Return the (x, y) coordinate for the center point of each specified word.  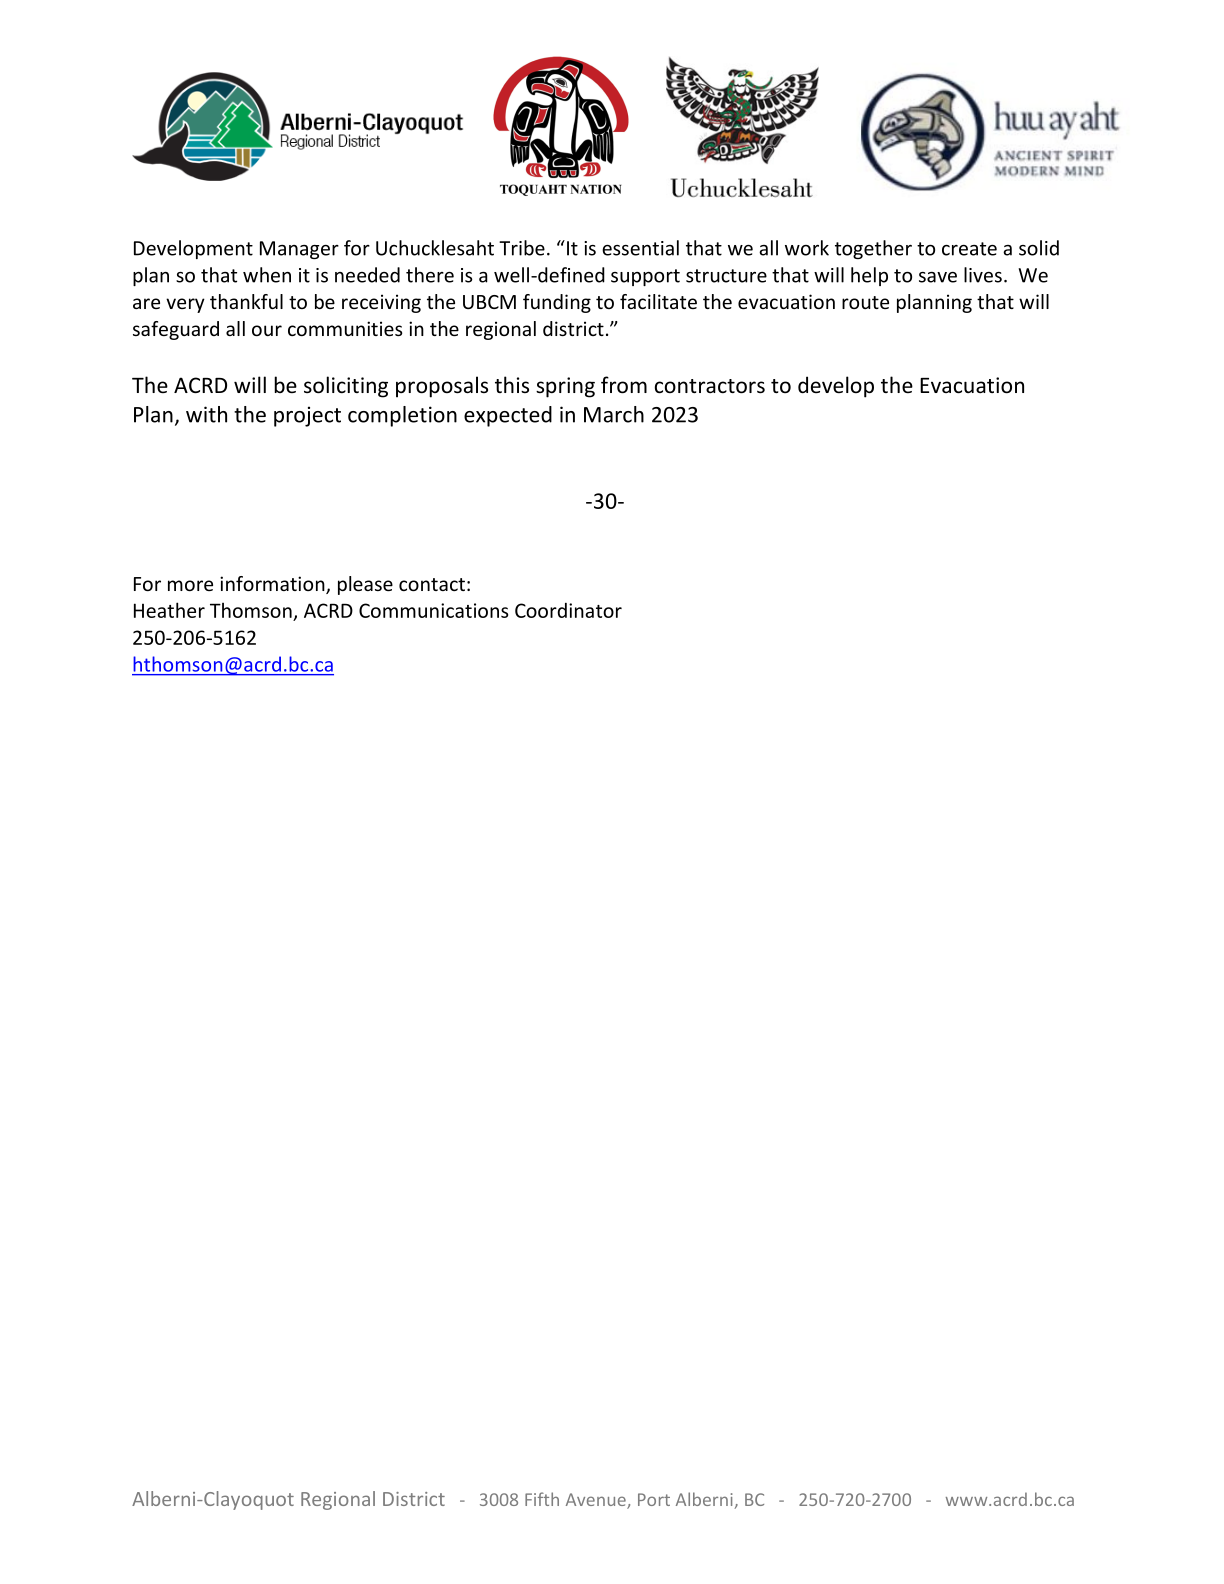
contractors (710, 386)
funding (557, 303)
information (273, 585)
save (938, 277)
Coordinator (568, 610)
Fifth (542, 1499)
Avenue (597, 1501)
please (365, 585)
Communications (433, 610)
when (267, 275)
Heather (169, 610)
